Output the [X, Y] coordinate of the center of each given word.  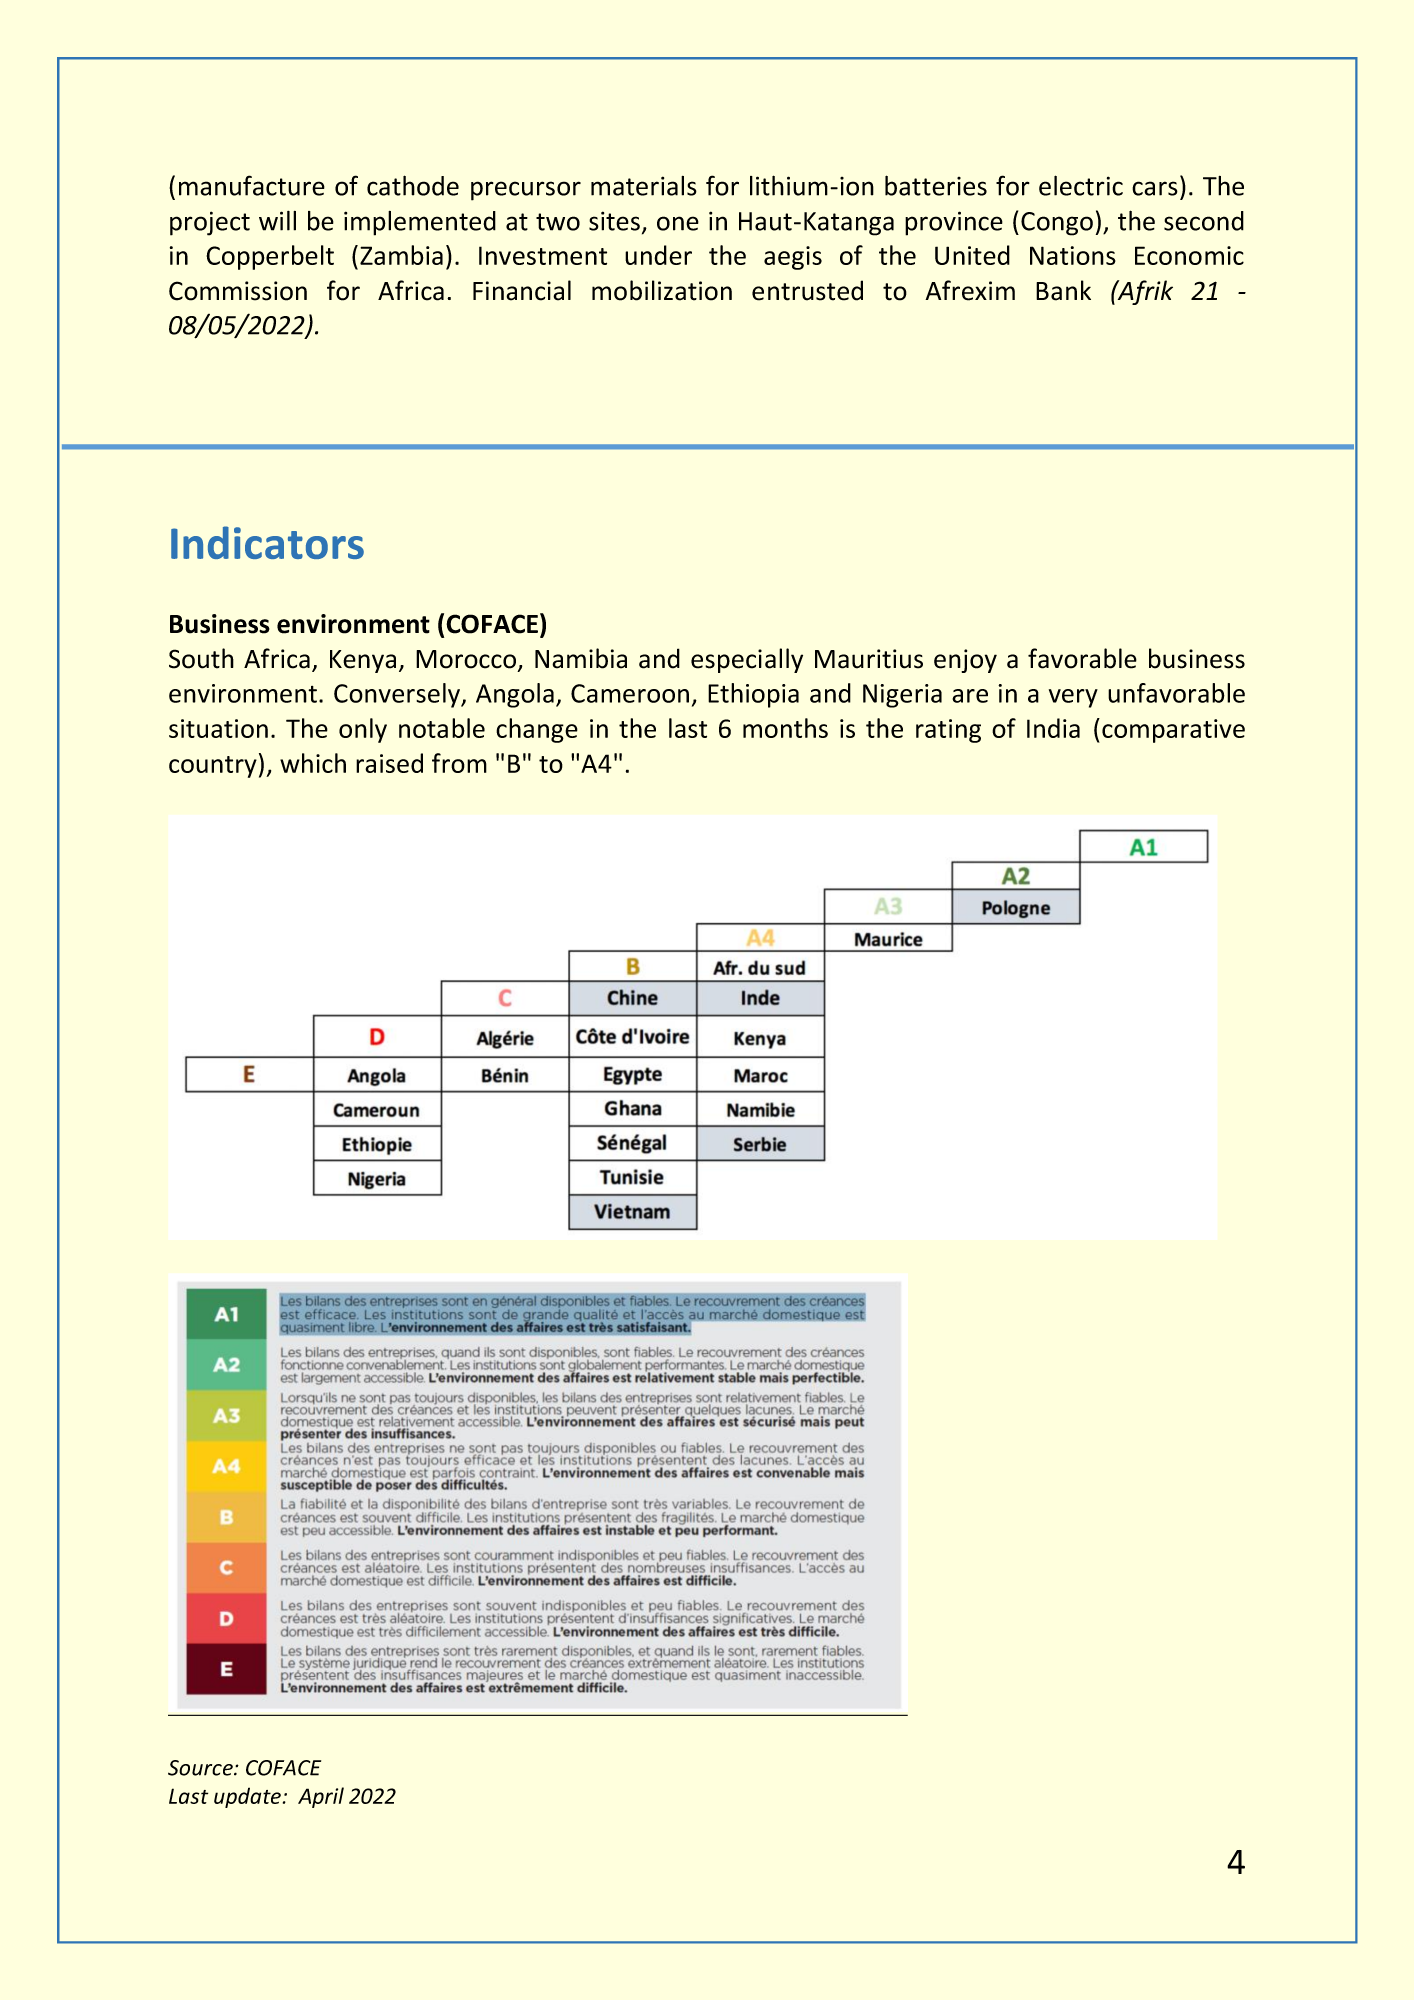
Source [201, 1768]
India [1053, 728]
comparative [1173, 731]
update [247, 1797]
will [277, 221]
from [459, 763]
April [321, 1797]
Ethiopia [753, 695]
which [313, 763]
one [678, 223]
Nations [1073, 255]
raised [389, 763]
